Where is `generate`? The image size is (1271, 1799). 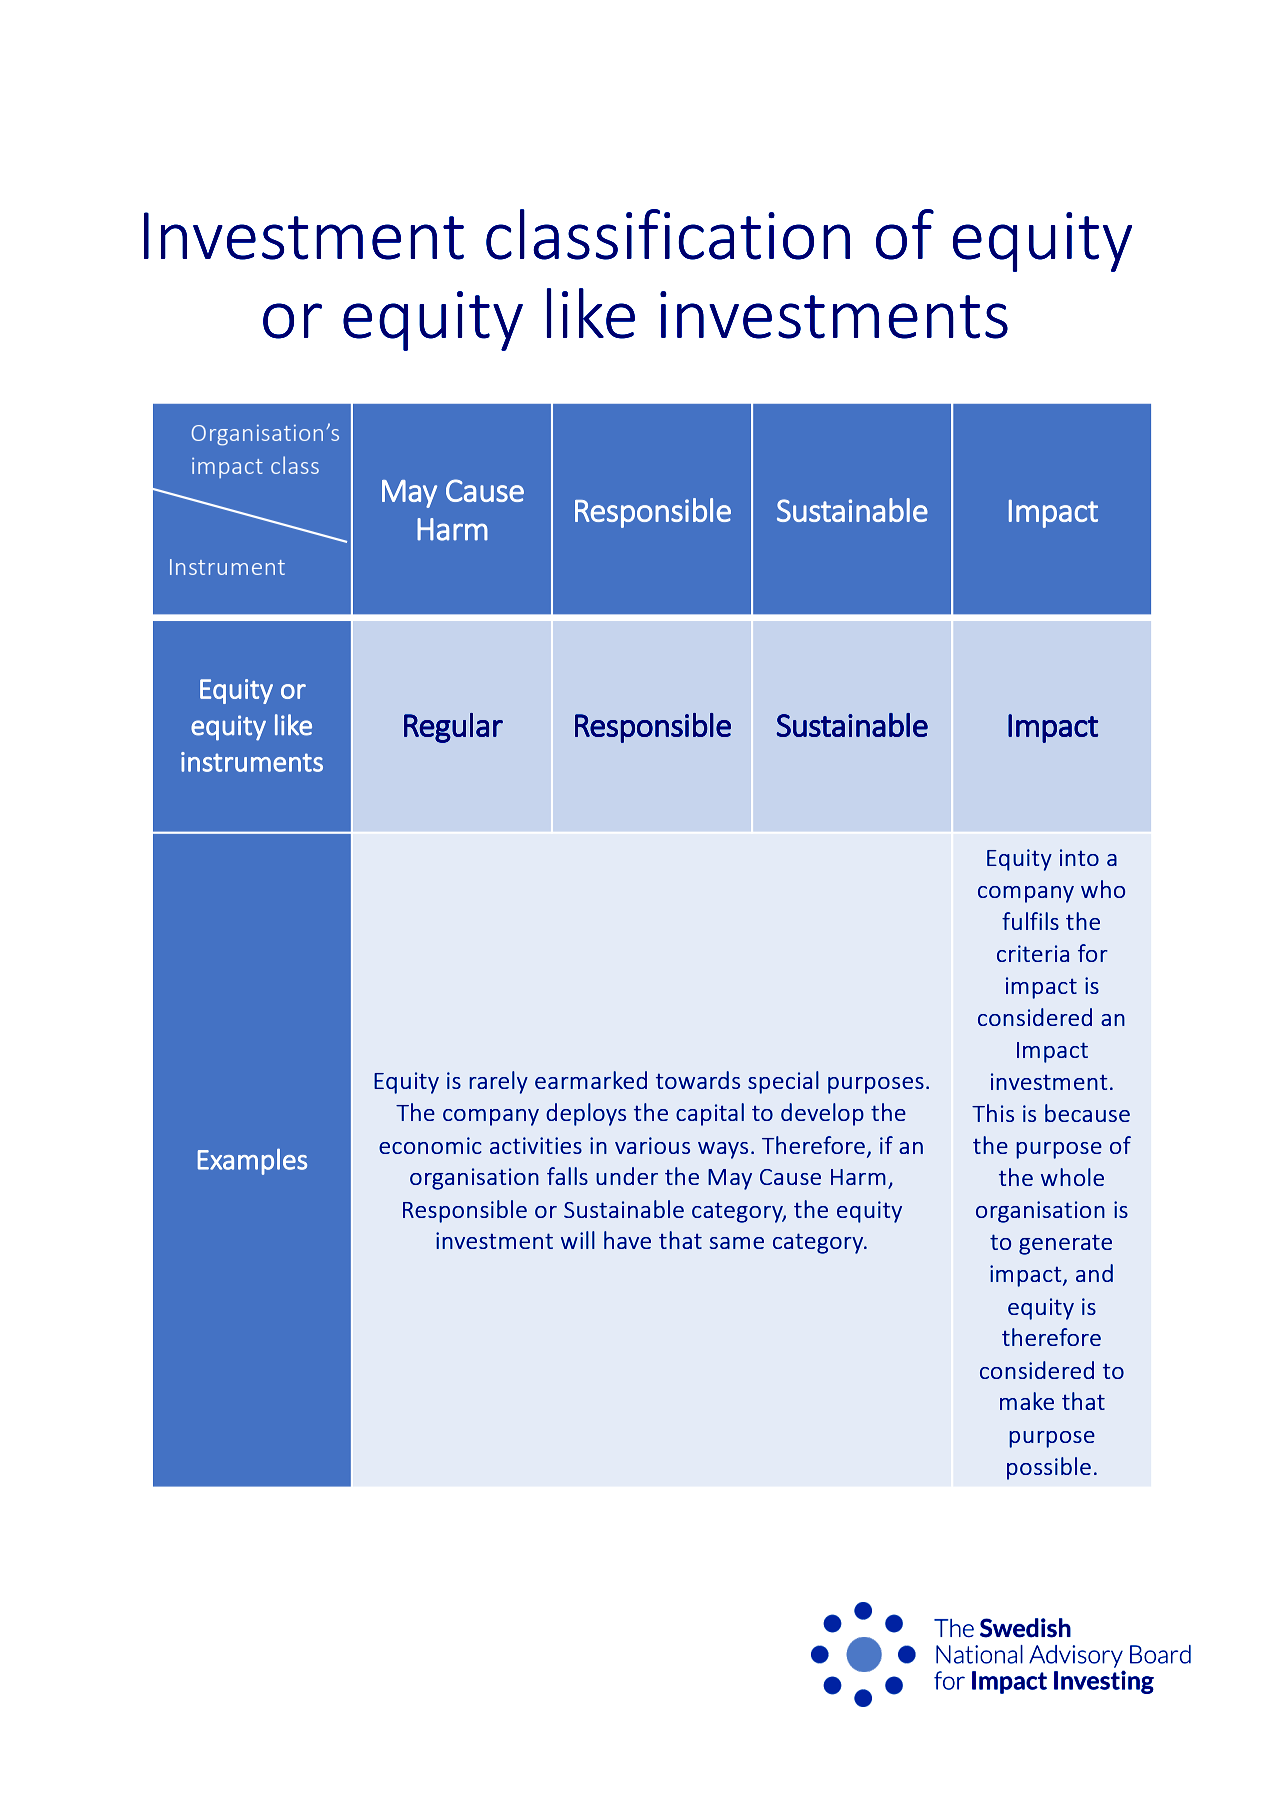
generate is located at coordinates (1065, 1244).
